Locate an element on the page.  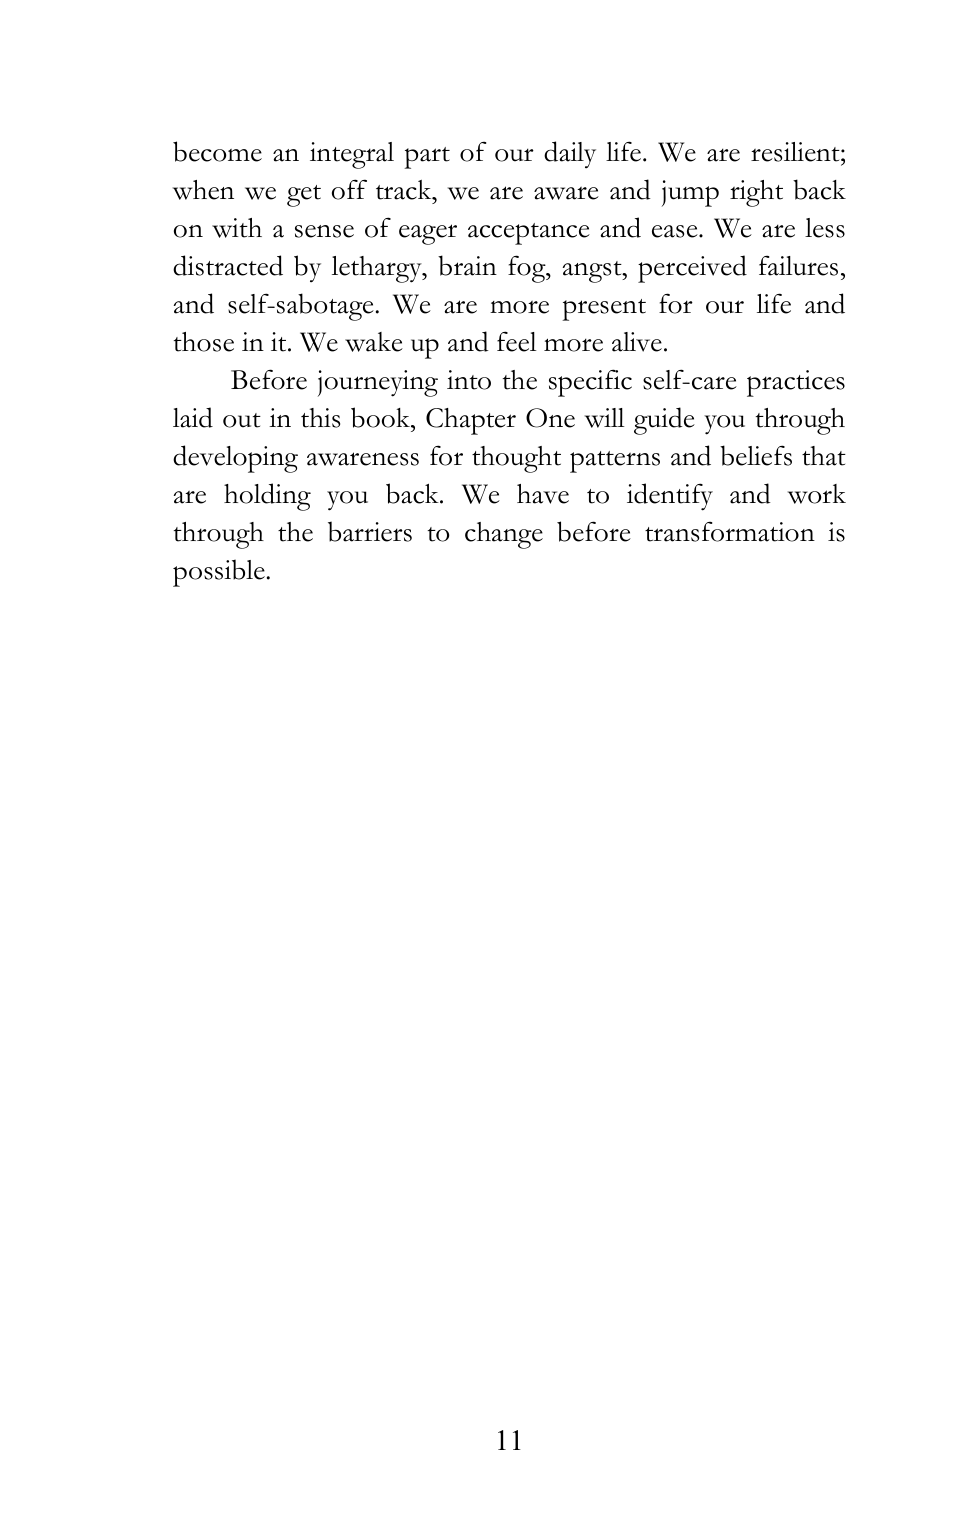
alive is located at coordinates (637, 342).
